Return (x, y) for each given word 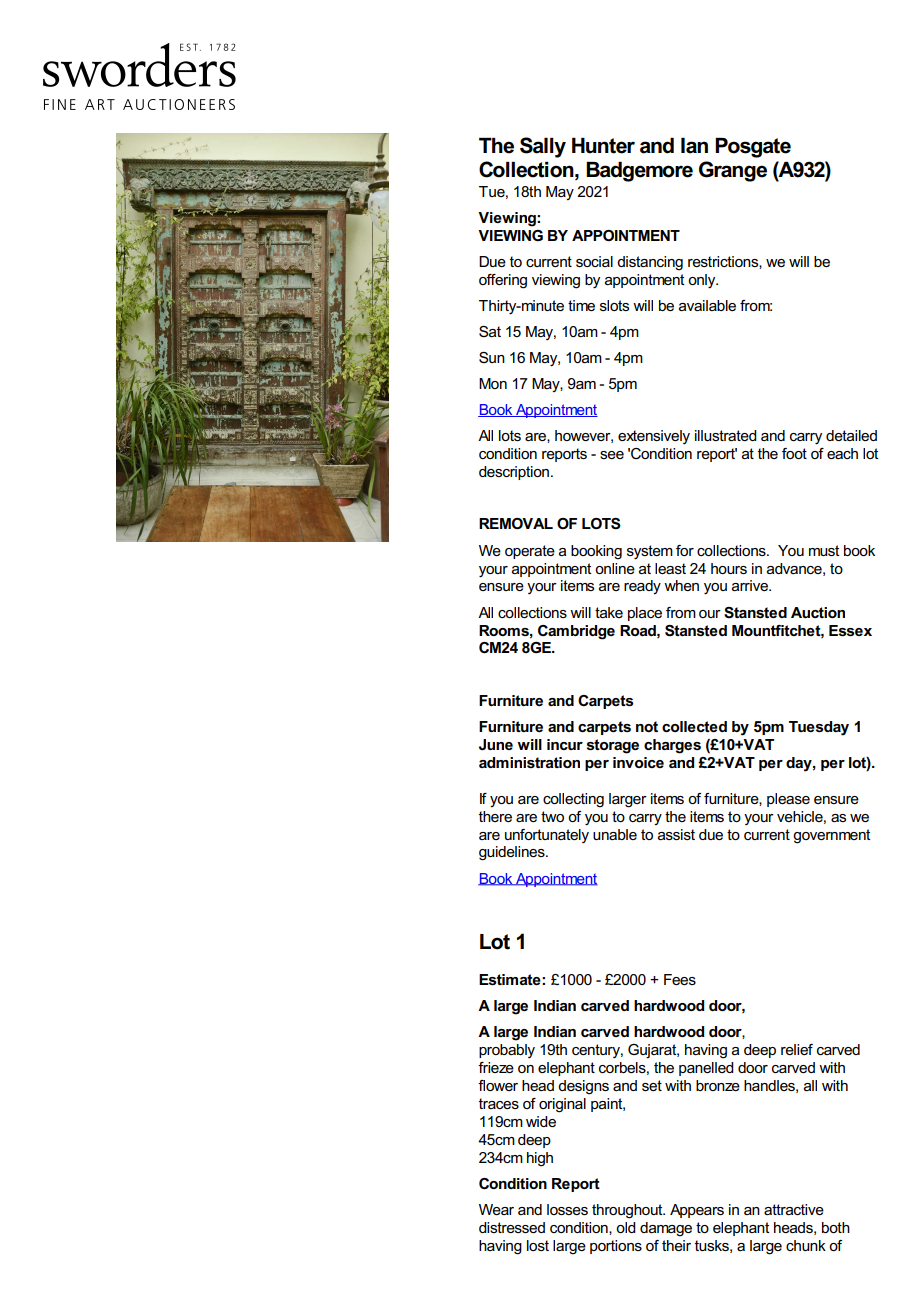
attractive (794, 1209)
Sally (543, 147)
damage (666, 1229)
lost (538, 1245)
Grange (733, 171)
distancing (650, 263)
